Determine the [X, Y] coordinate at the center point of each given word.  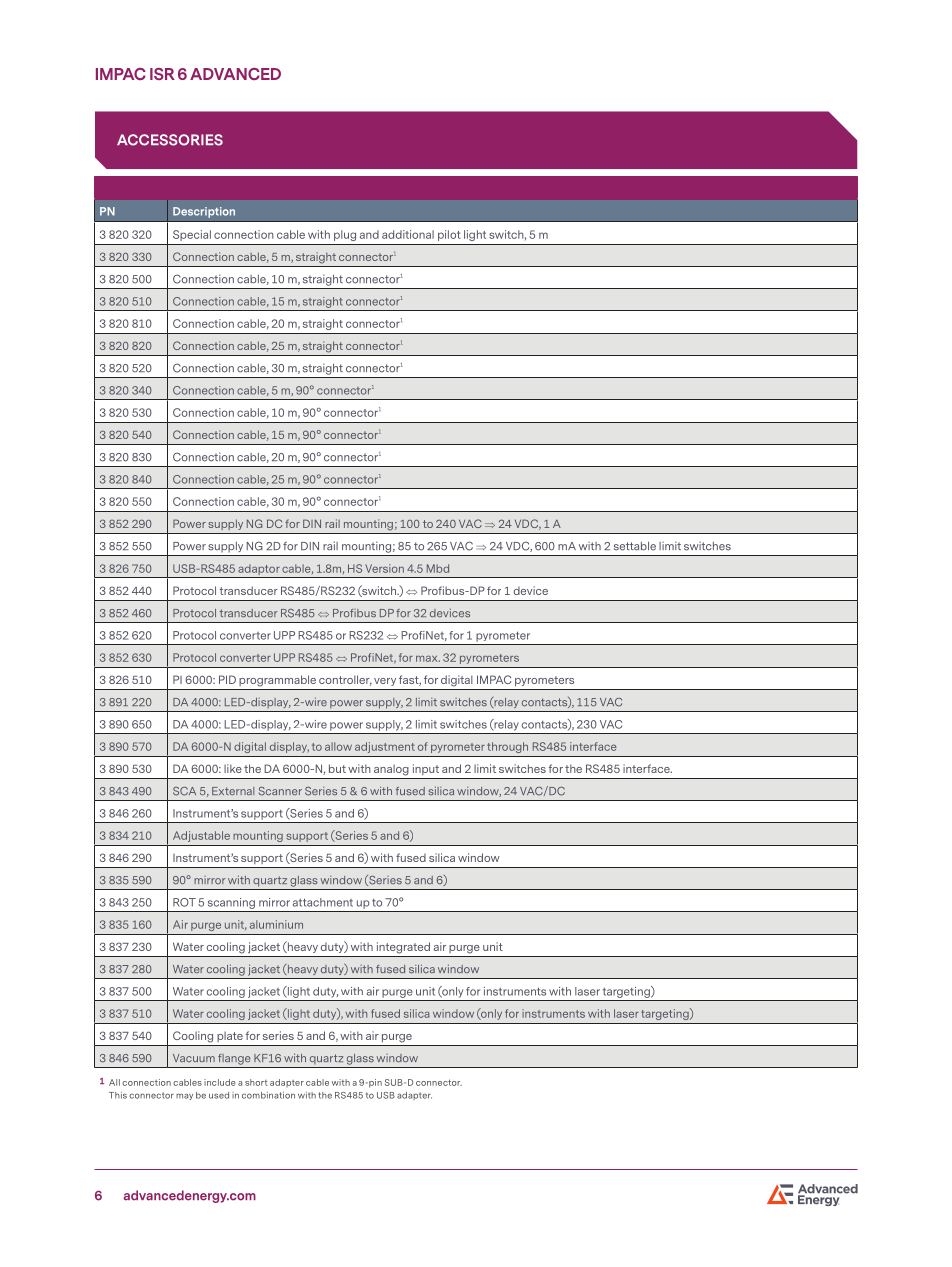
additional [408, 234]
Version [384, 568]
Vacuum [194, 1058]
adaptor [259, 569]
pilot [449, 235]
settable [635, 546]
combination [268, 1095]
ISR [162, 74]
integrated [403, 948]
